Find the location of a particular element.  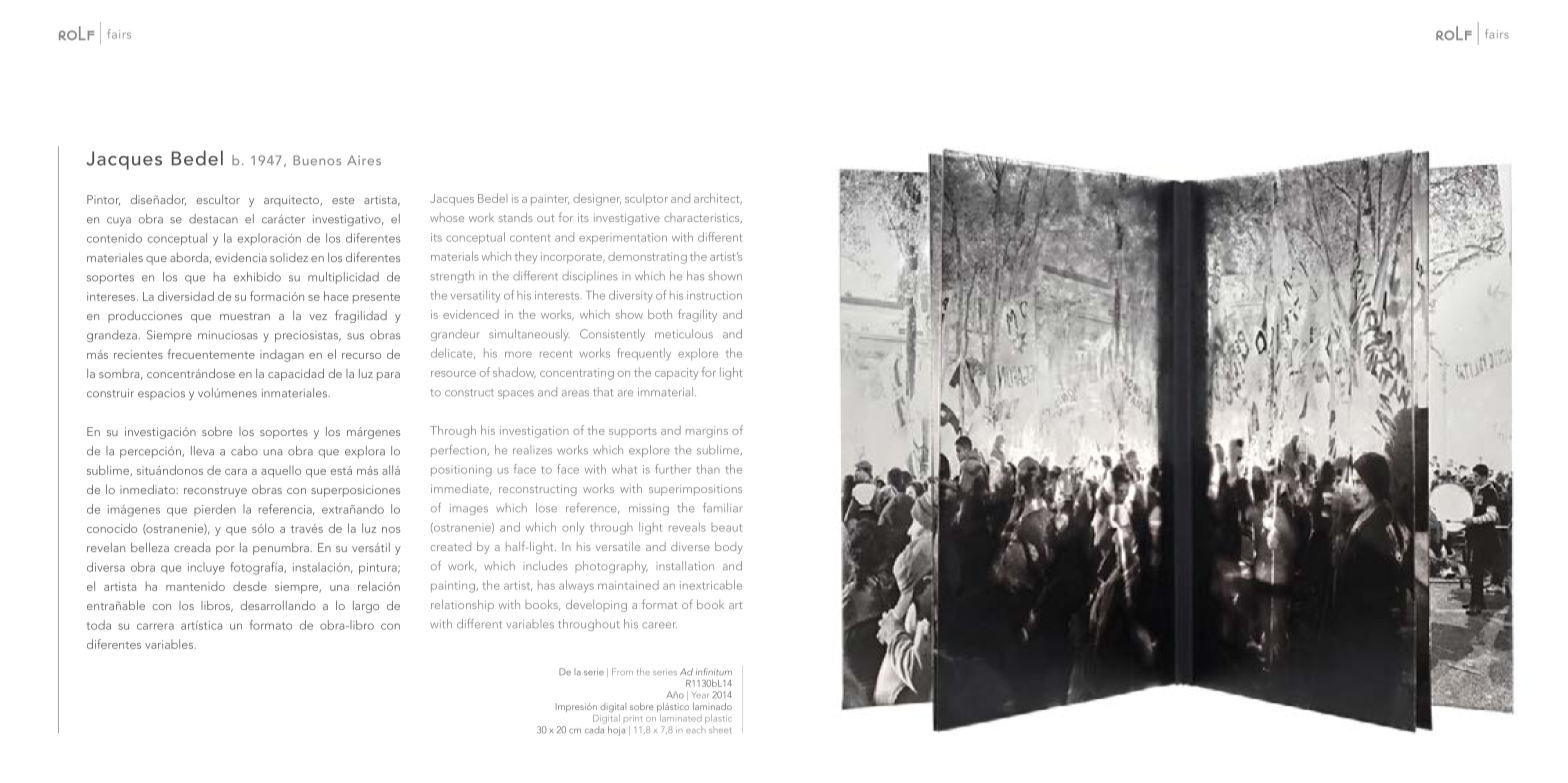

presente is located at coordinates (376, 298).
